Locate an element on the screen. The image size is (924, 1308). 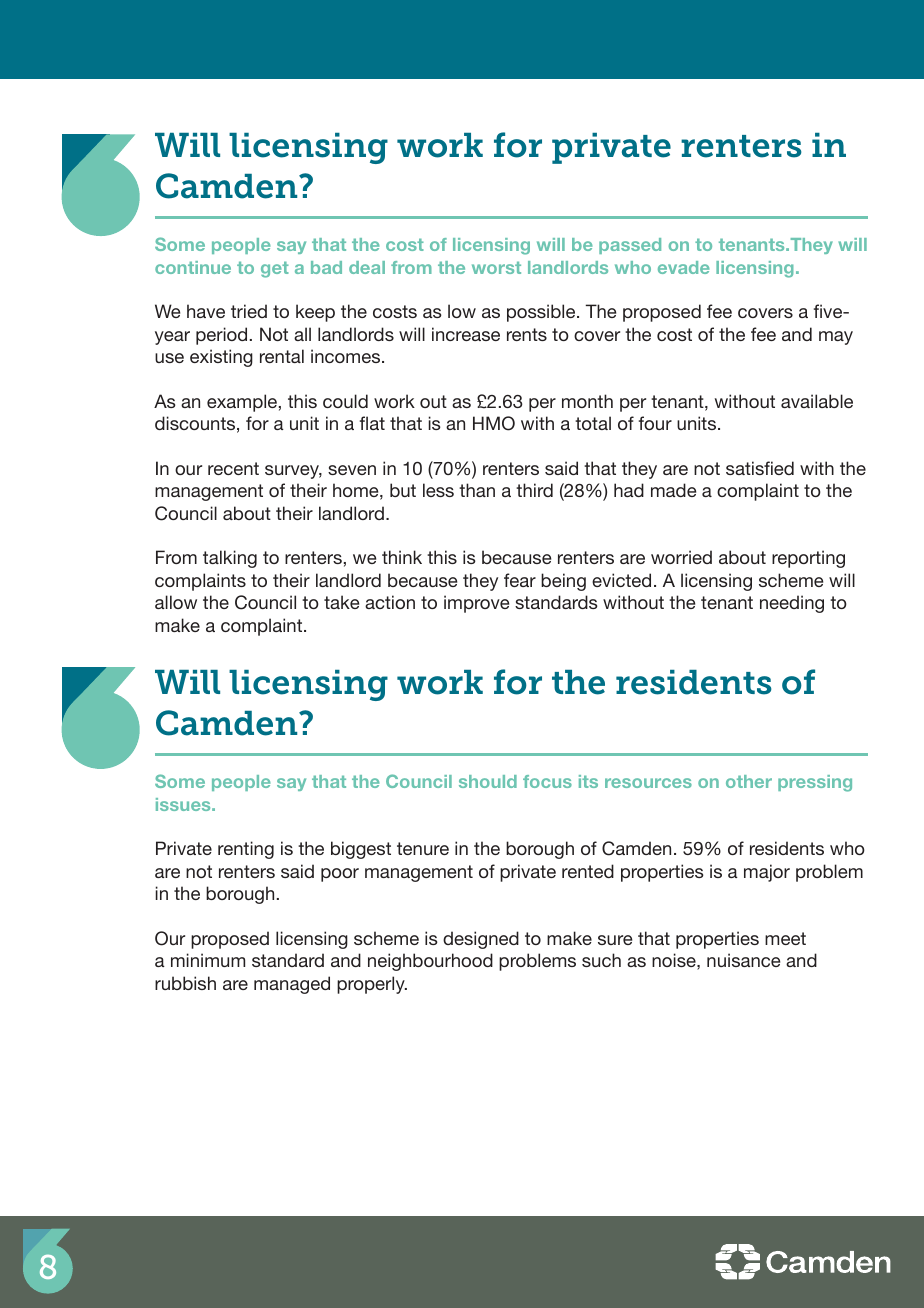
designed is located at coordinates (481, 940).
